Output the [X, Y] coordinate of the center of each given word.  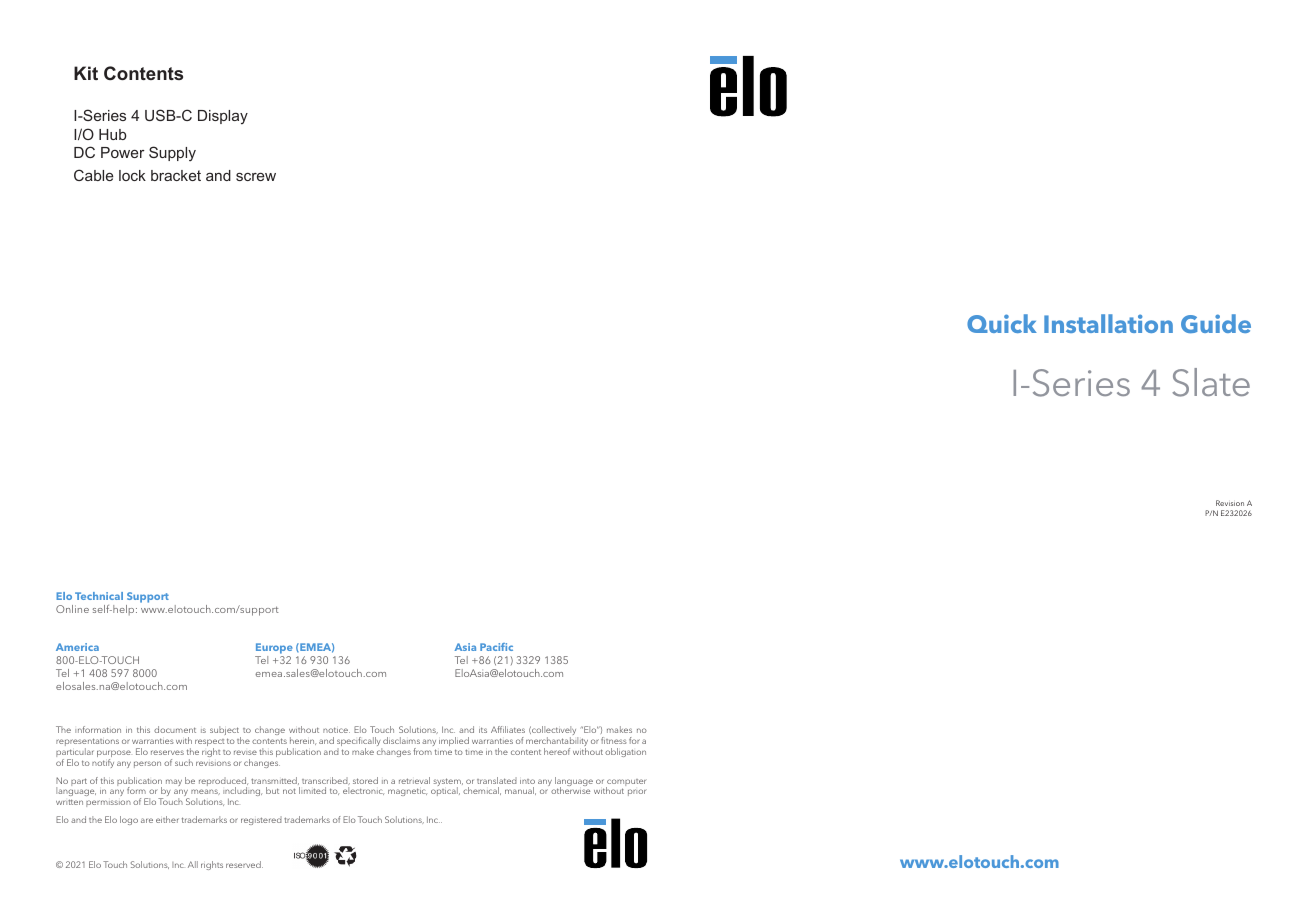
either [167, 819]
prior [637, 792]
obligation [625, 752]
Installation [1108, 323]
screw [256, 177]
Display [223, 117]
